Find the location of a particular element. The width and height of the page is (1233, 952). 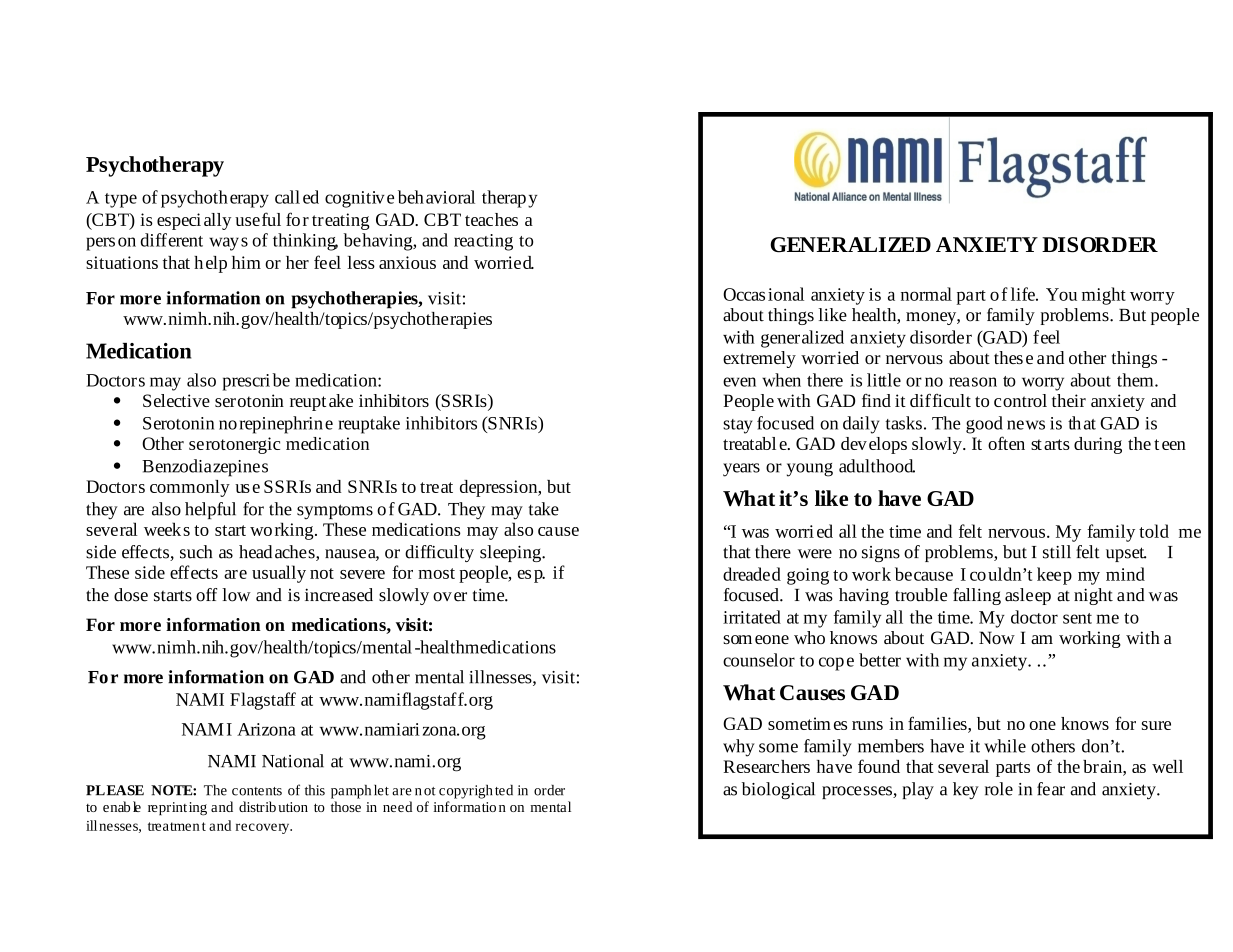

contents is located at coordinates (257, 791).
